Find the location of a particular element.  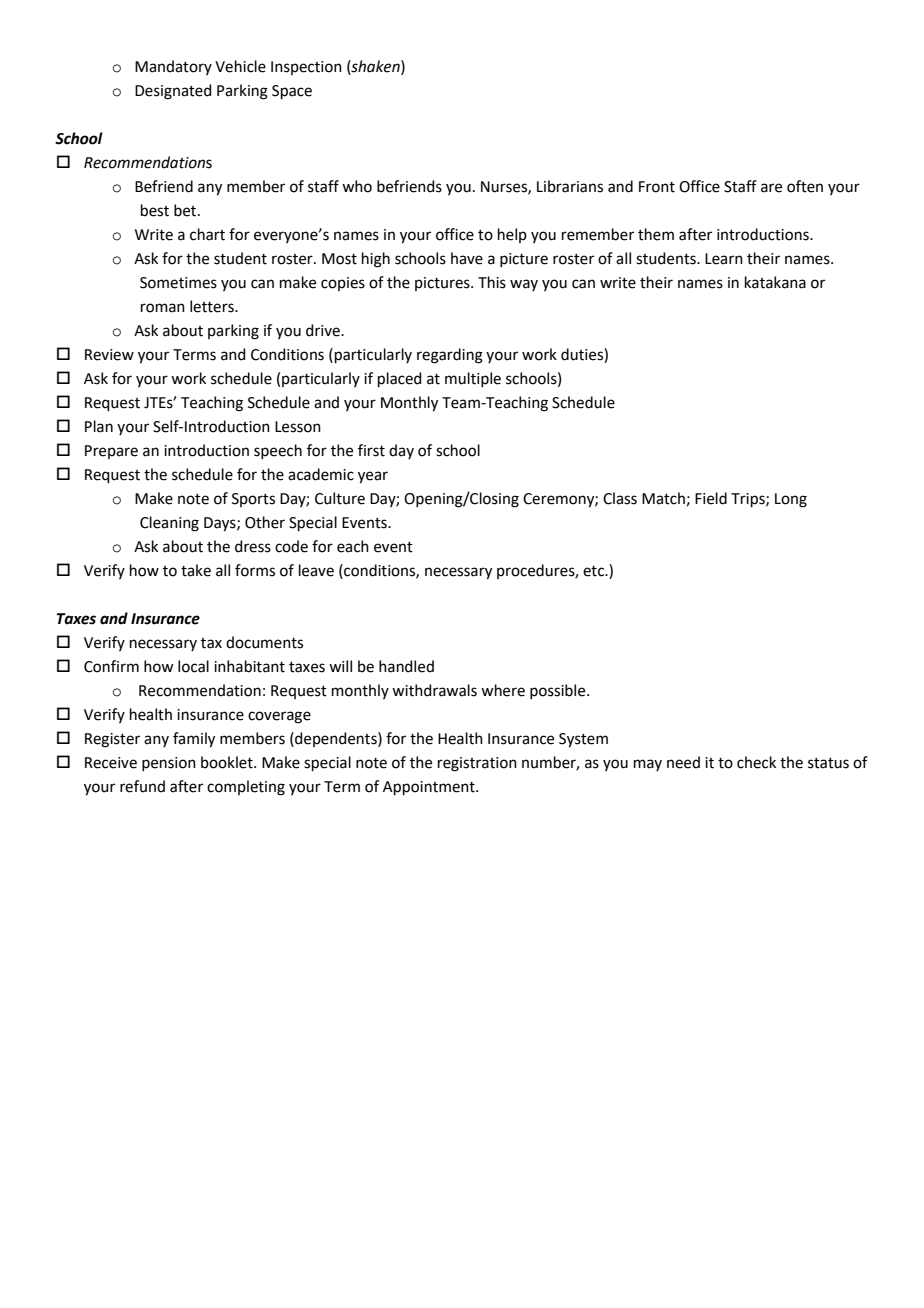

Learn is located at coordinates (724, 259).
